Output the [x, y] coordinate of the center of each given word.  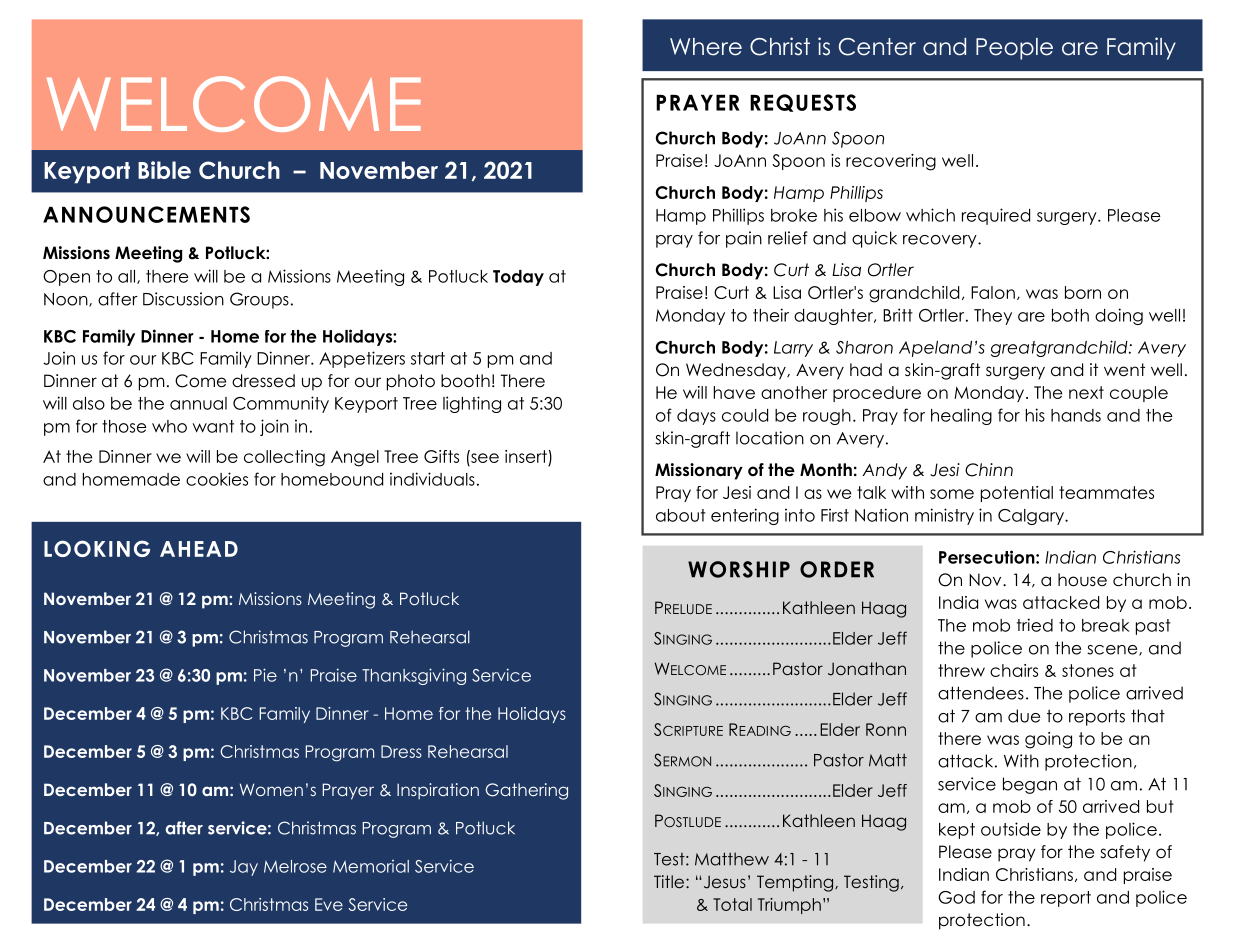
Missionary [699, 471]
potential [1017, 494]
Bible [164, 170]
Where [706, 47]
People [1014, 49]
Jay [244, 868]
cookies [217, 479]
